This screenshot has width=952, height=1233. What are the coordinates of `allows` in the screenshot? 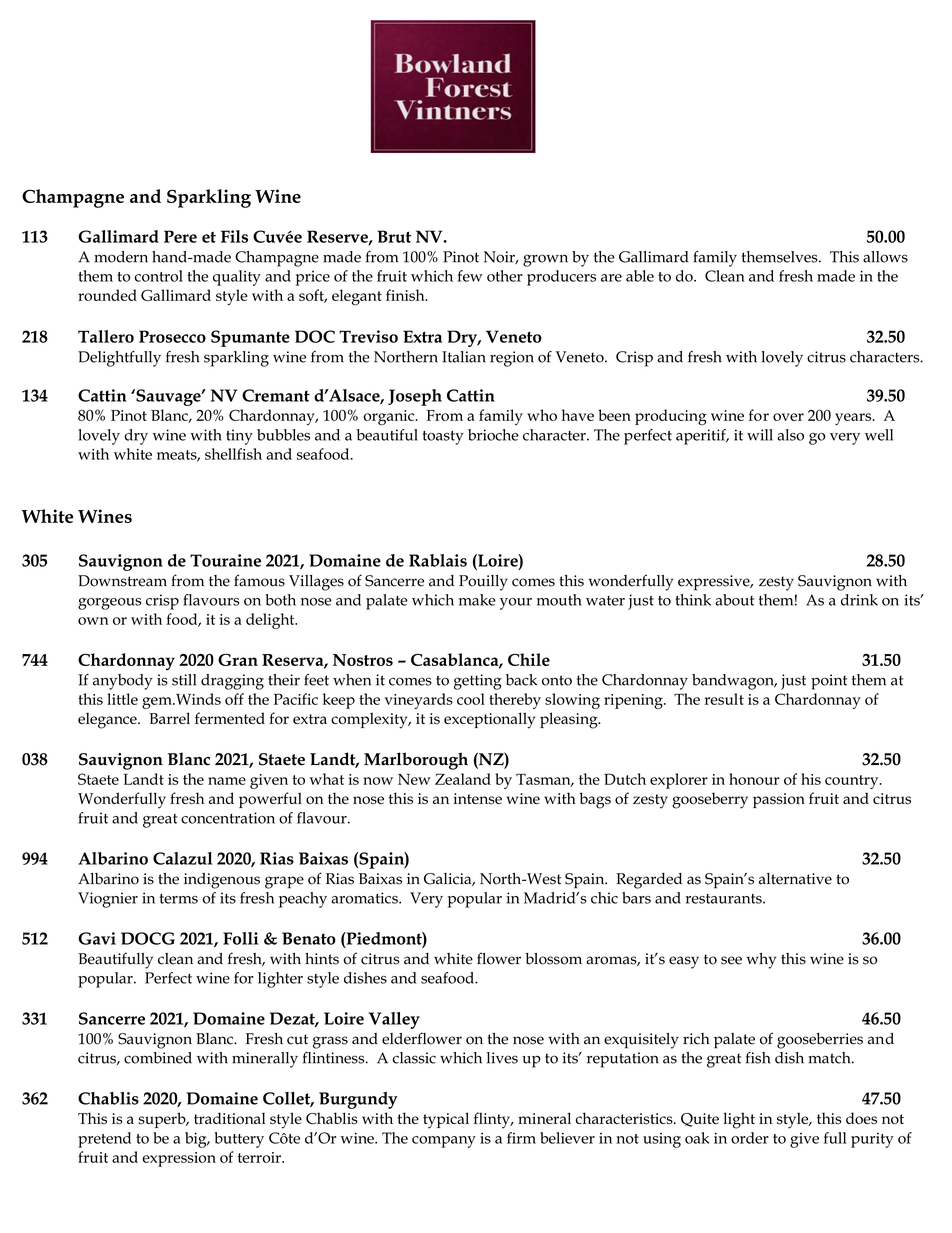 It's located at (885, 257).
